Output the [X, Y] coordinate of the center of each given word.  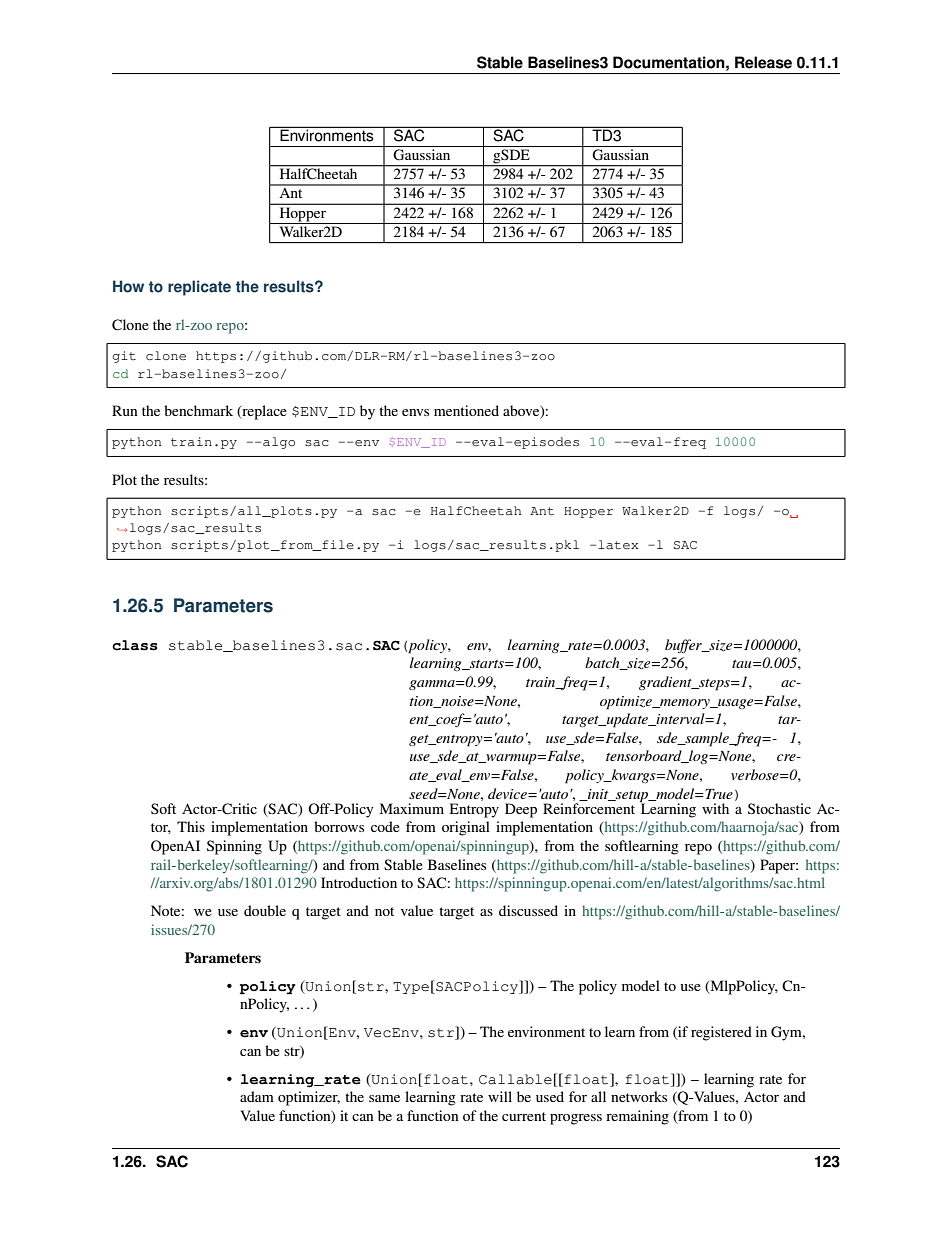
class [135, 645]
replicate [199, 288]
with [715, 808]
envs [415, 412]
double [265, 910]
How [128, 286]
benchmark [198, 410]
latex [618, 545]
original [466, 828]
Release [763, 62]
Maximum [412, 808]
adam [257, 1096]
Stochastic [779, 808]
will [500, 1096]
